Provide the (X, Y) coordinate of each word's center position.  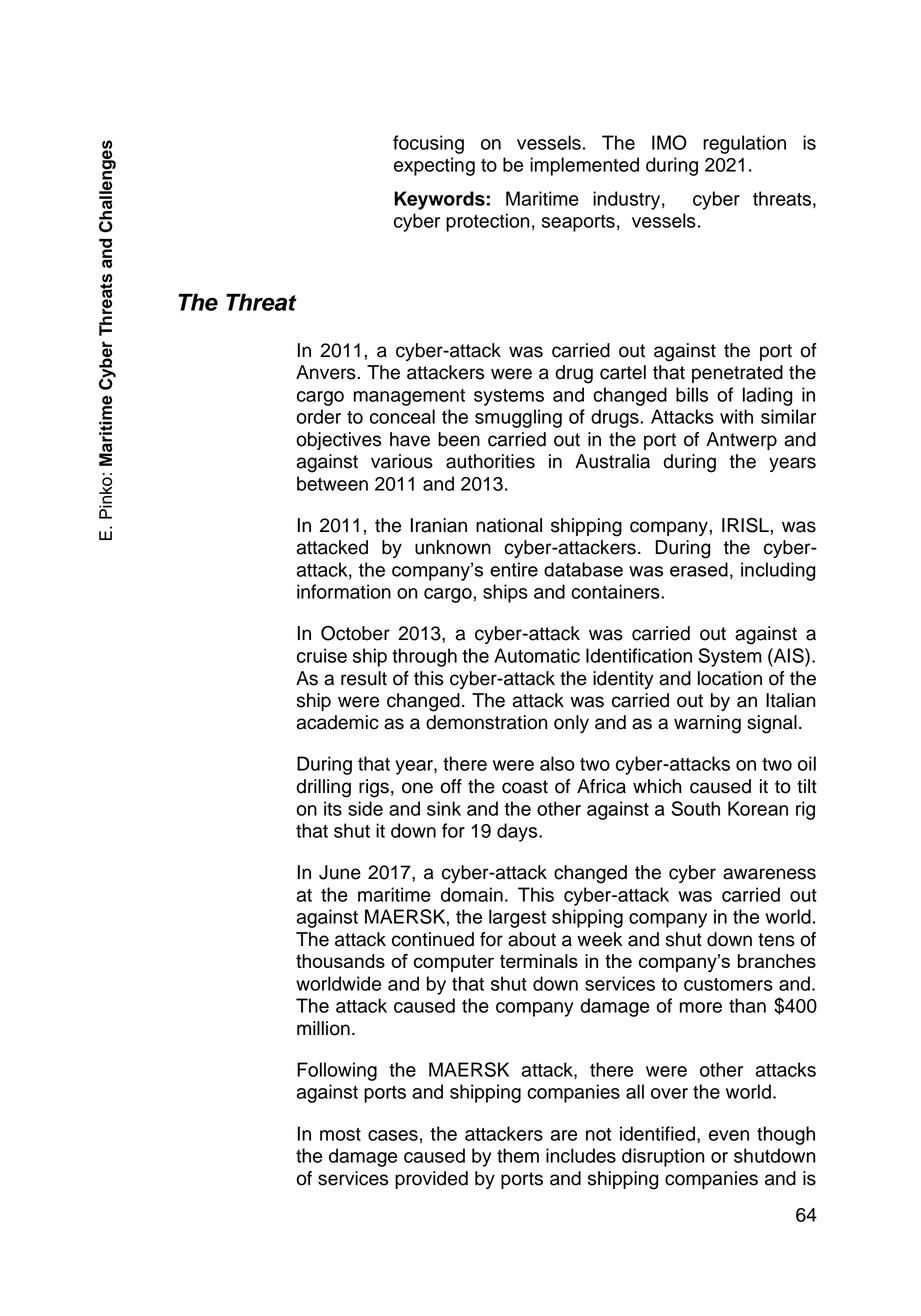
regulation (744, 144)
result (364, 678)
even (729, 1135)
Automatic (537, 655)
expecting (434, 166)
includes (581, 1155)
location (730, 678)
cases (393, 1135)
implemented (584, 166)
